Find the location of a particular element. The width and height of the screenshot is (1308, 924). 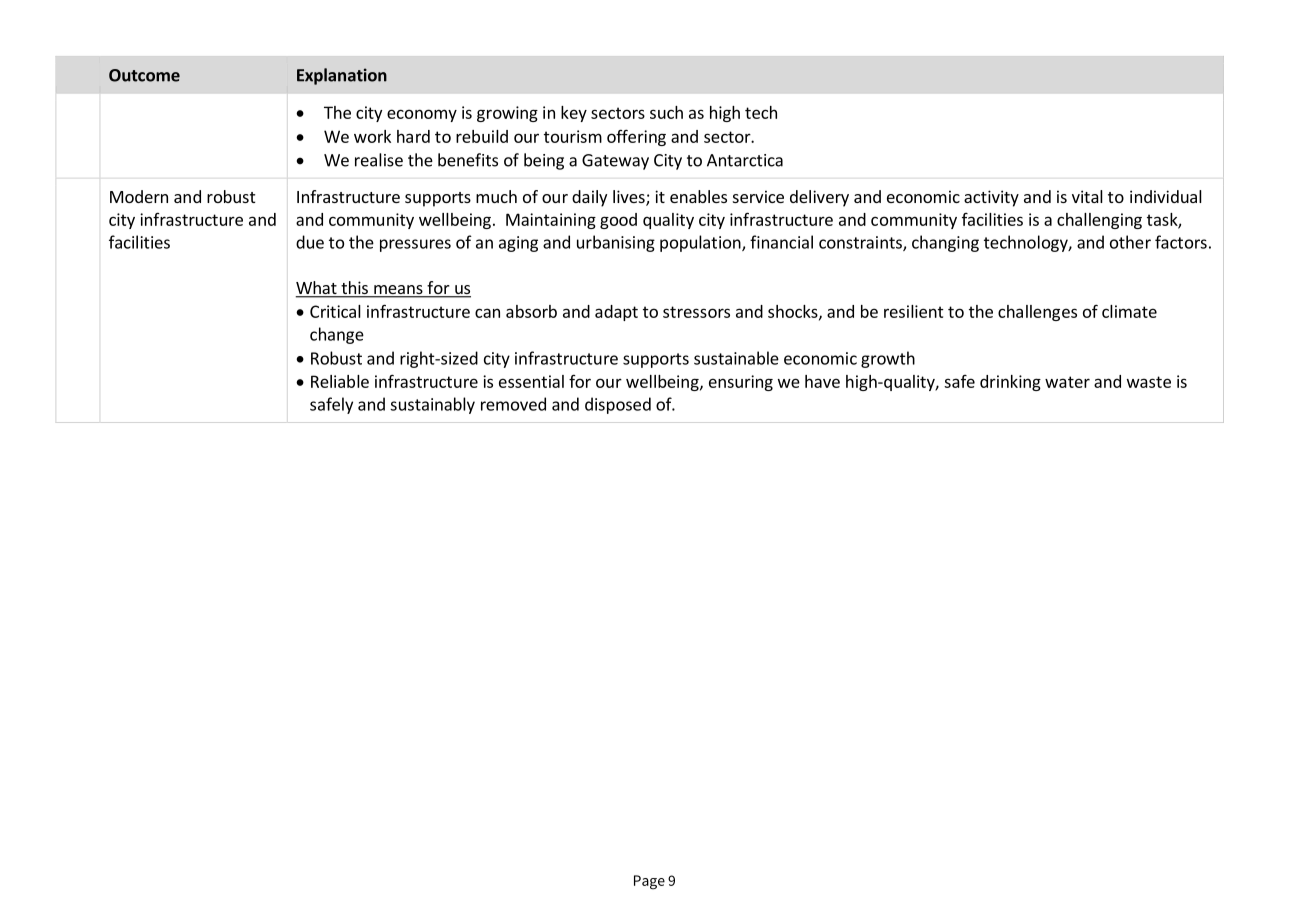

Explanation is located at coordinates (342, 76).
